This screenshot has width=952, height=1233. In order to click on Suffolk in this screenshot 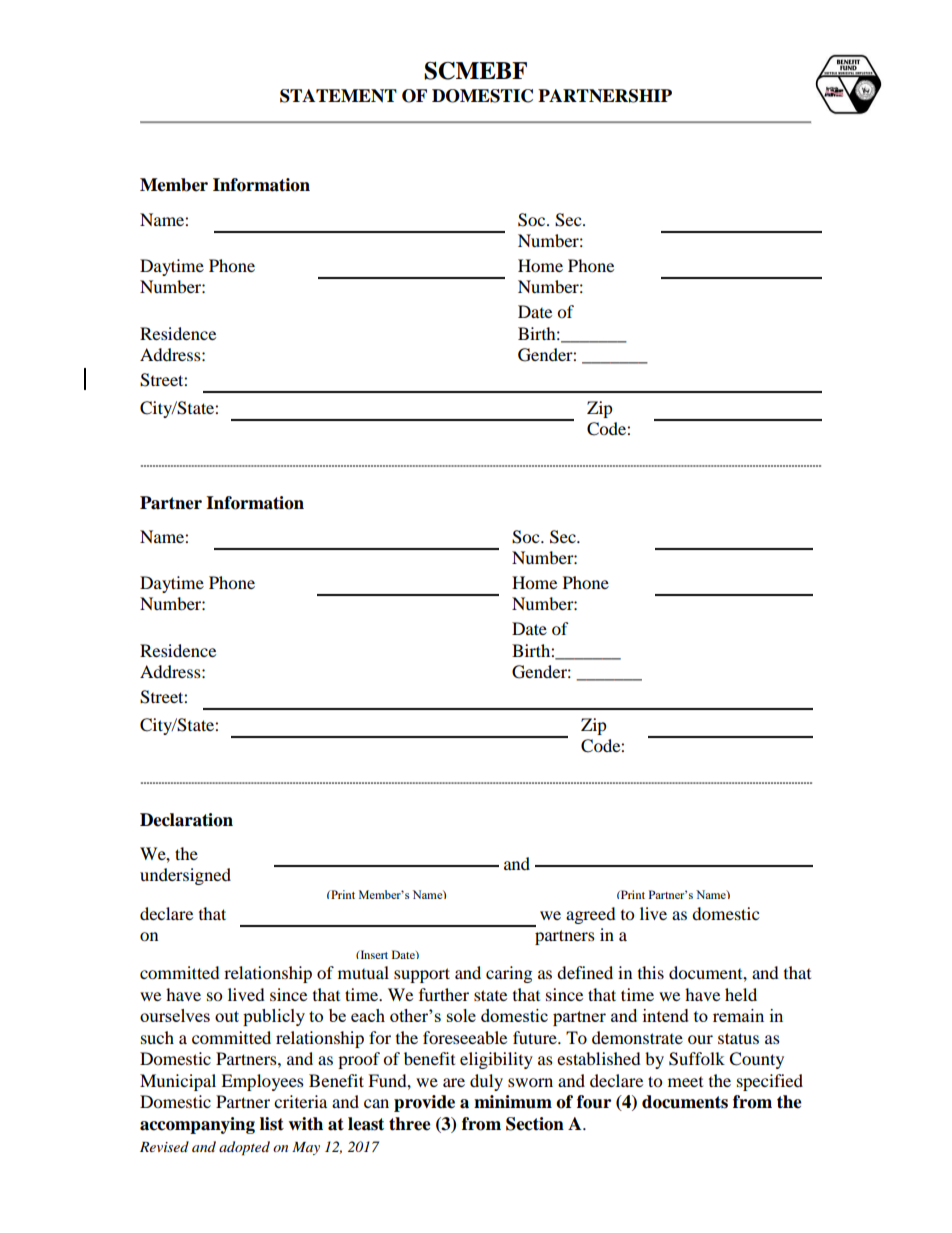, I will do `click(697, 1059)`.
